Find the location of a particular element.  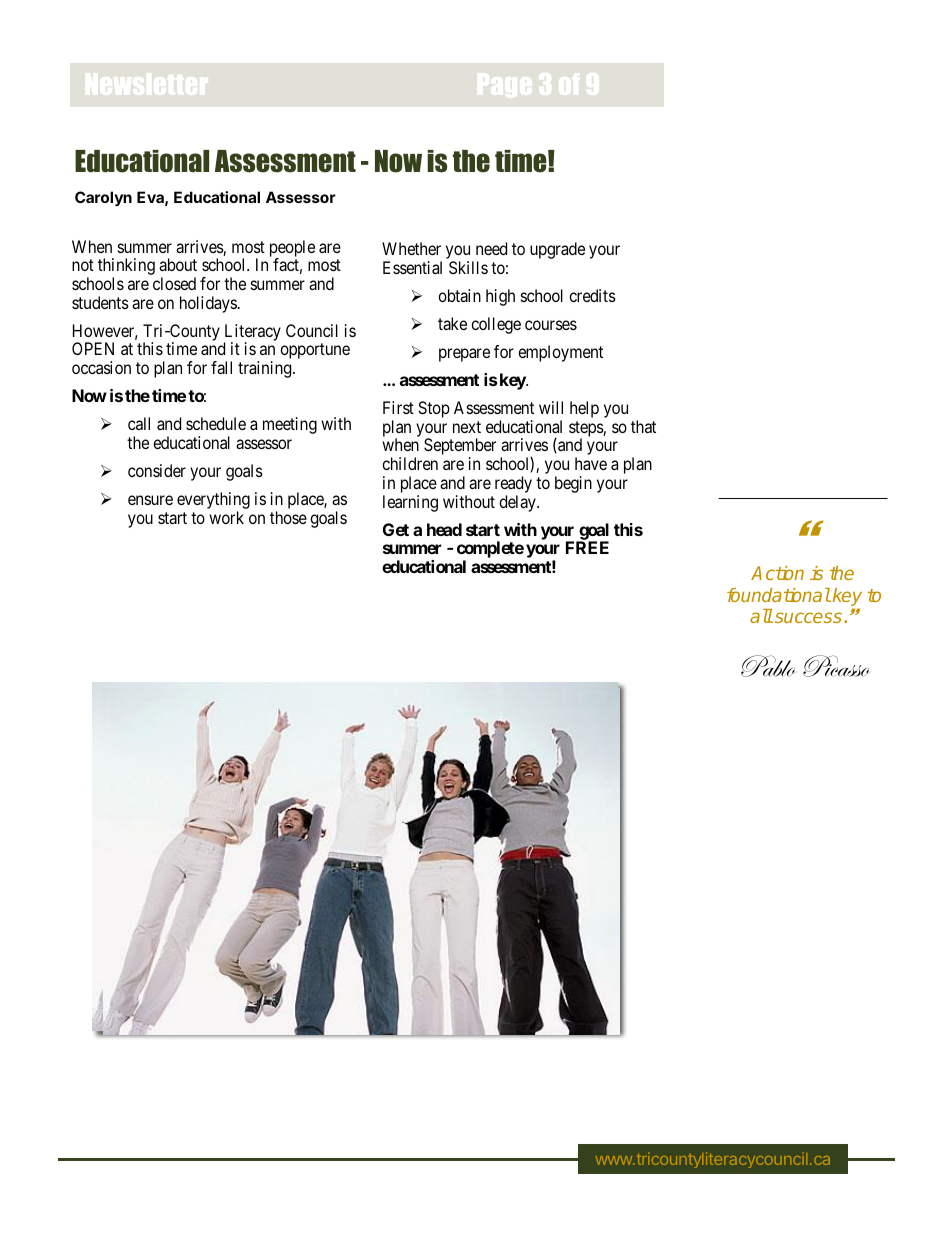

need is located at coordinates (491, 248).
